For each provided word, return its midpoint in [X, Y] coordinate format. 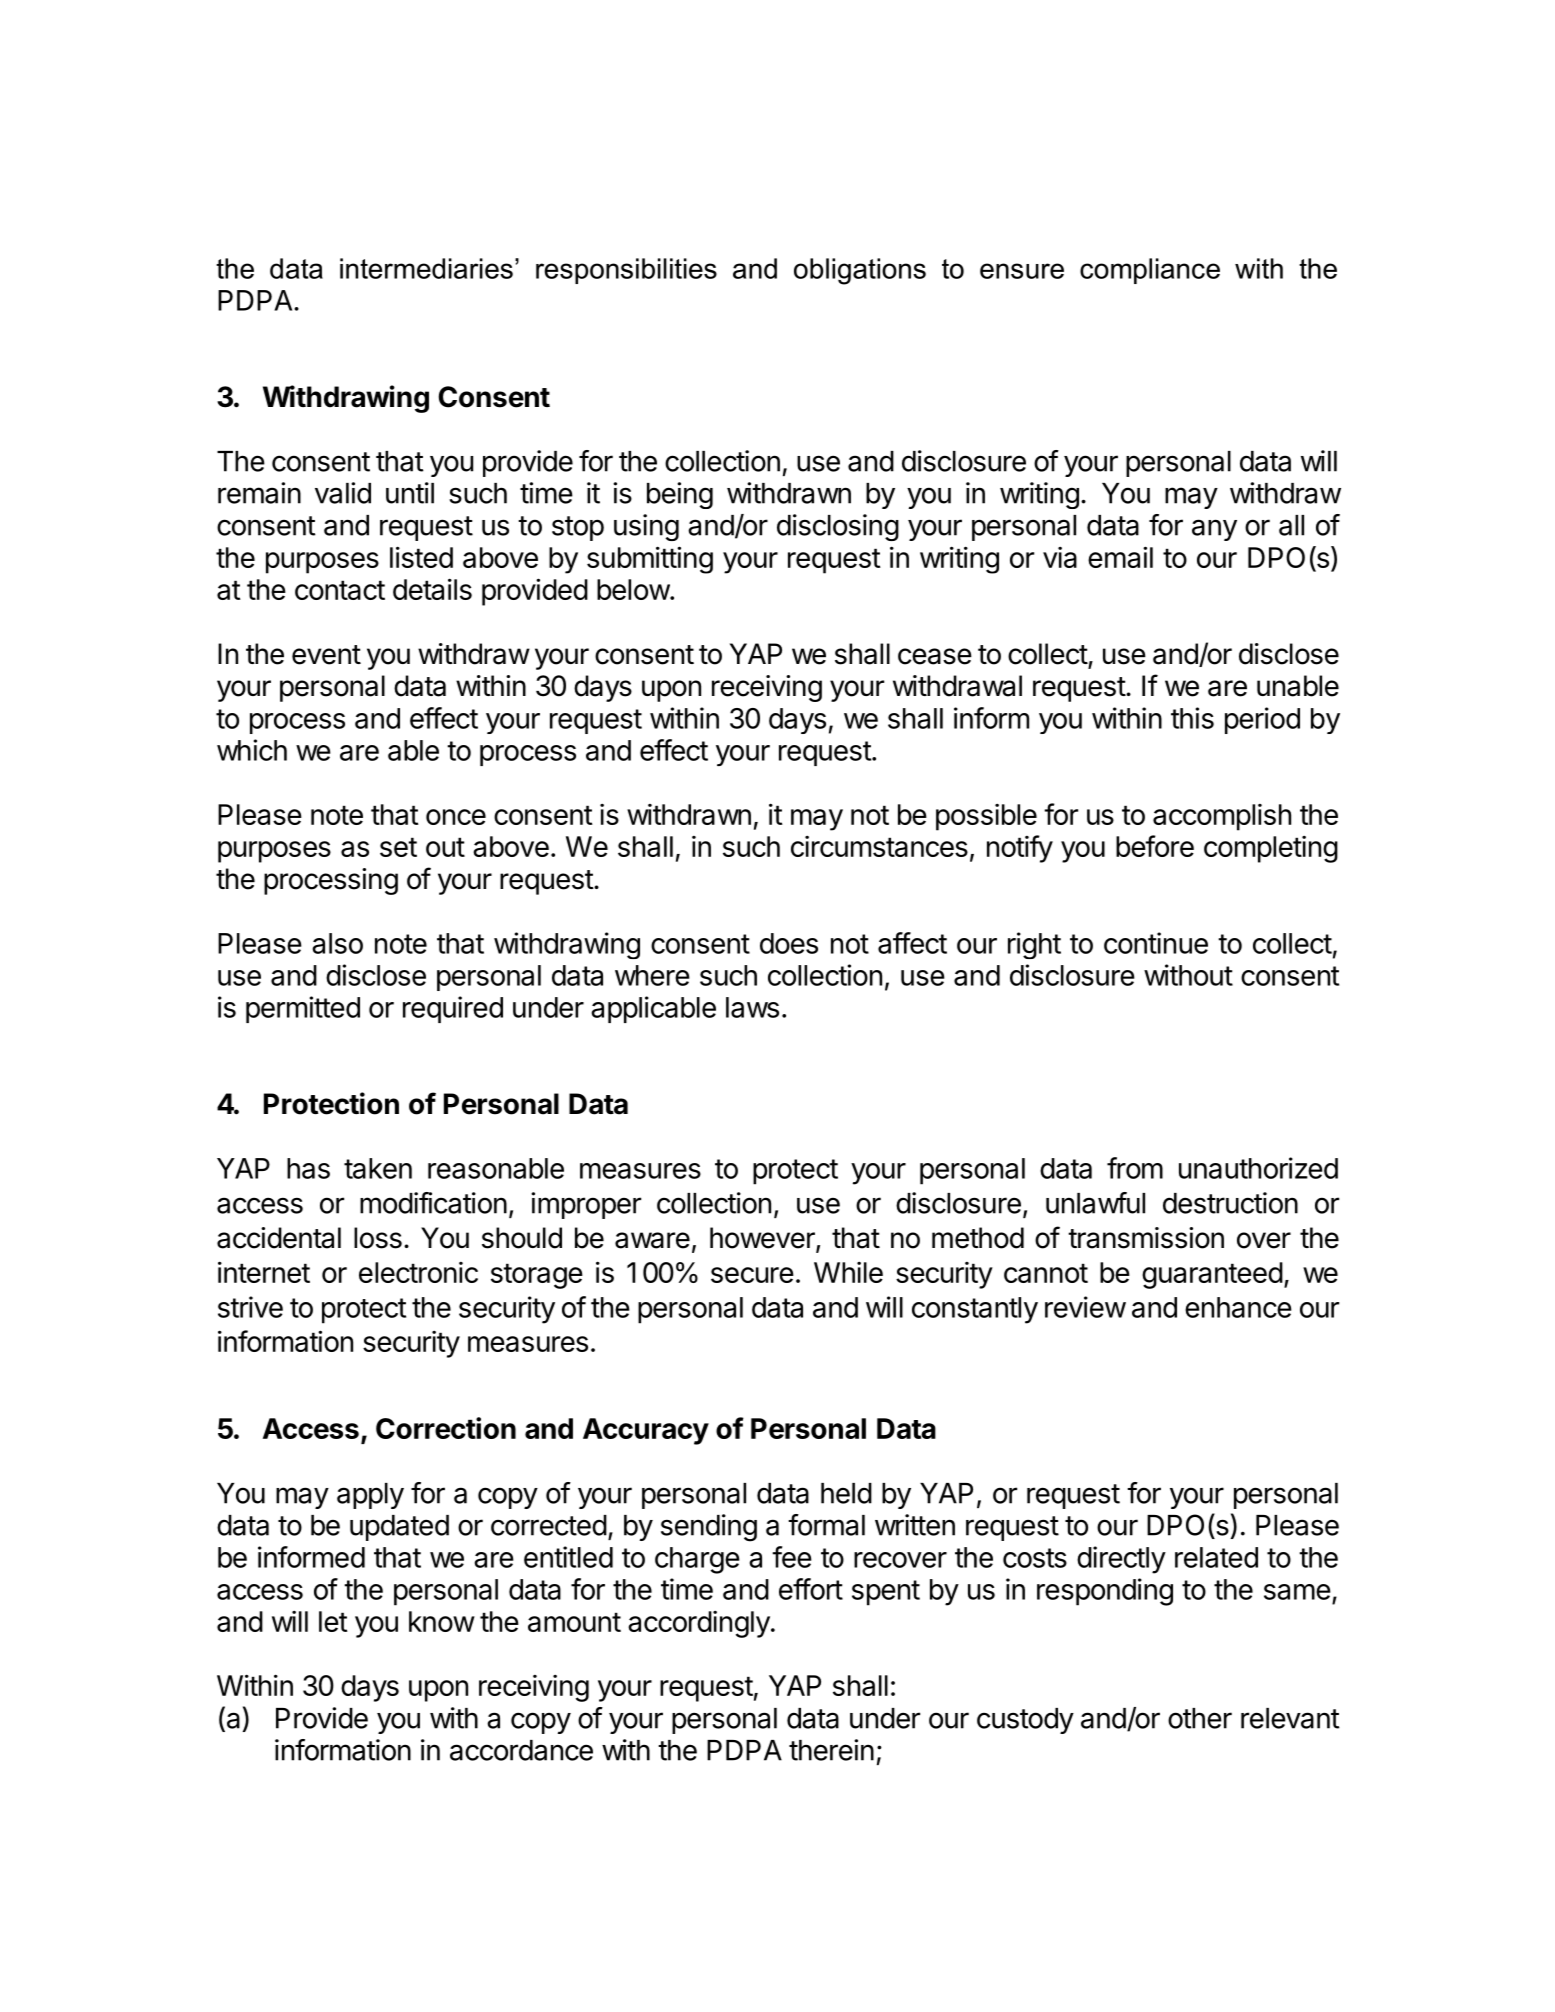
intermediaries [426, 268]
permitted [303, 1009]
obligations [860, 271]
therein [831, 1750]
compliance [1150, 271]
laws [752, 1007]
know [442, 1621]
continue [1156, 943]
